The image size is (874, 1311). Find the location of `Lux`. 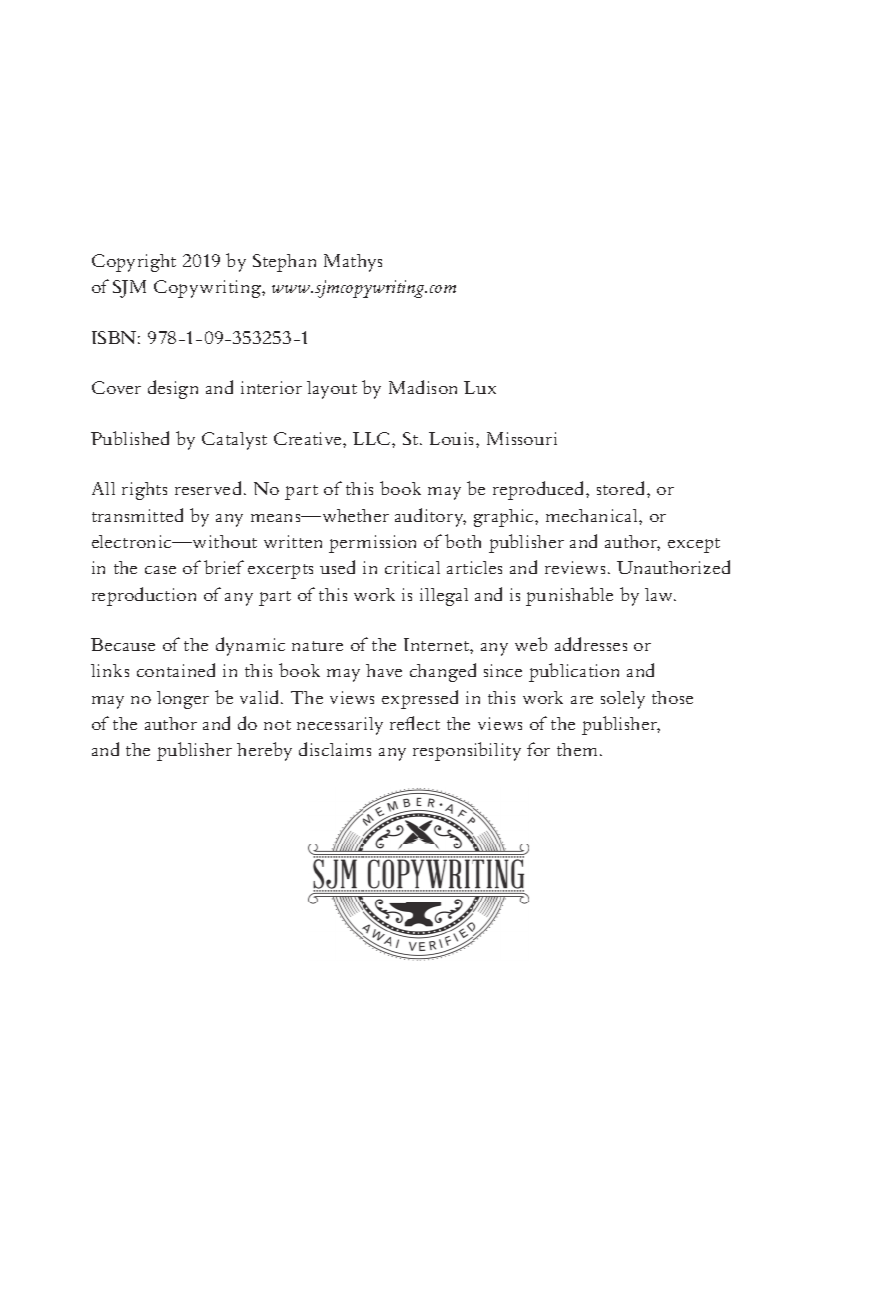

Lux is located at coordinates (480, 387).
